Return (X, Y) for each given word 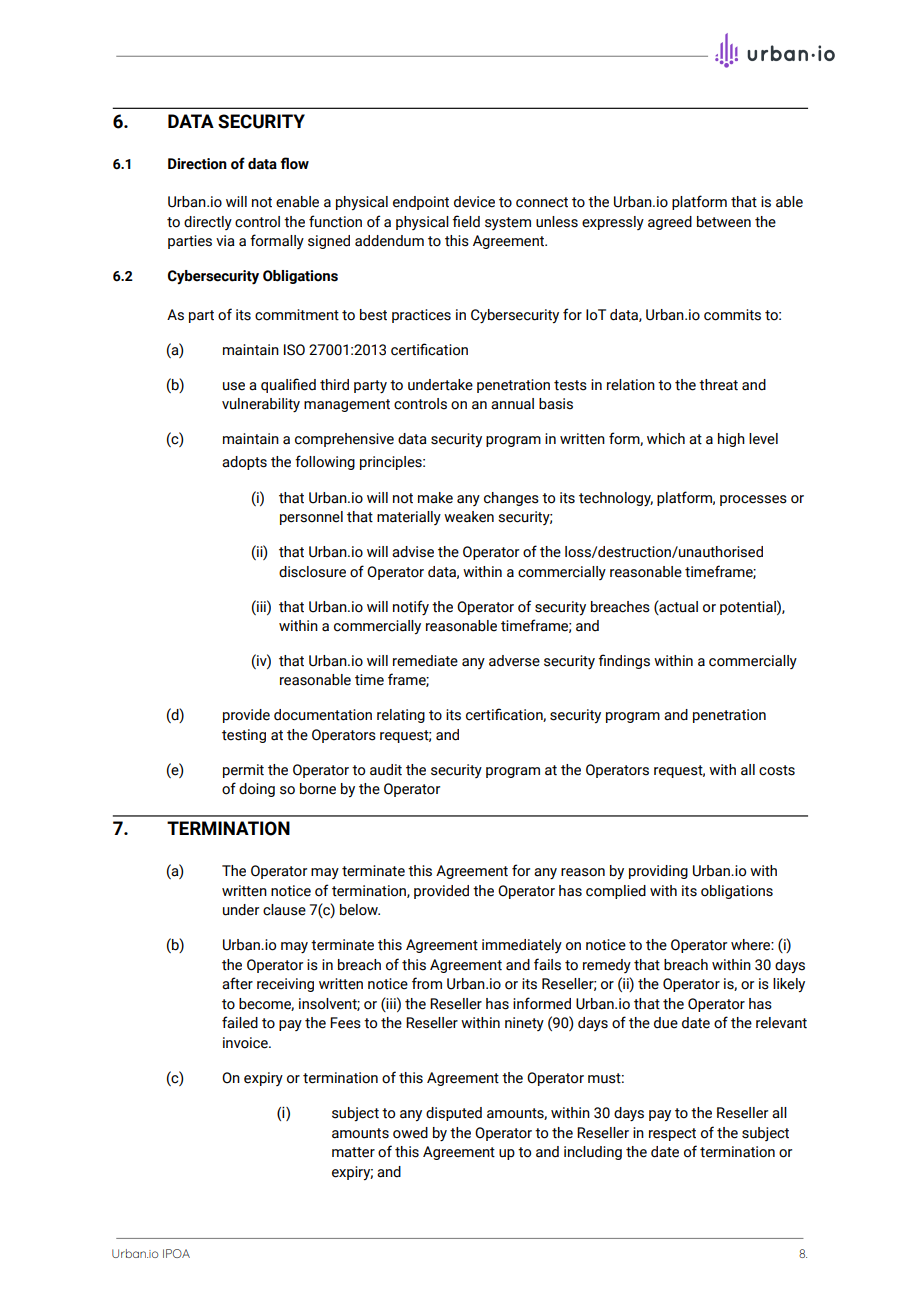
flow (294, 163)
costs (777, 770)
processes (753, 500)
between (724, 222)
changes (511, 499)
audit (386, 770)
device (474, 202)
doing (257, 790)
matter (353, 1152)
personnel (311, 518)
